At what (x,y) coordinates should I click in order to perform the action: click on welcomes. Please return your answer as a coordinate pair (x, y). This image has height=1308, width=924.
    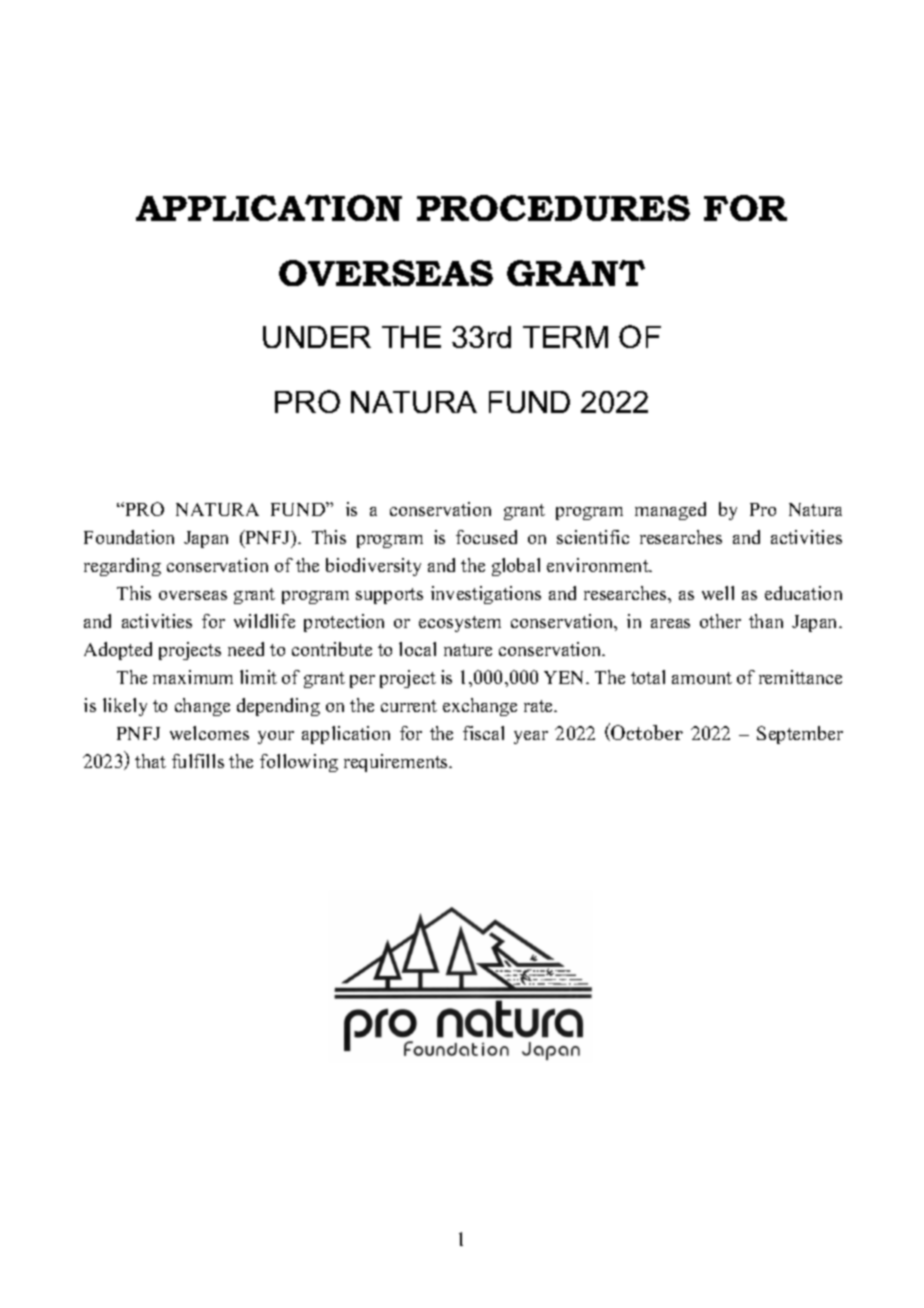
    Looking at the image, I should click on (209, 733).
